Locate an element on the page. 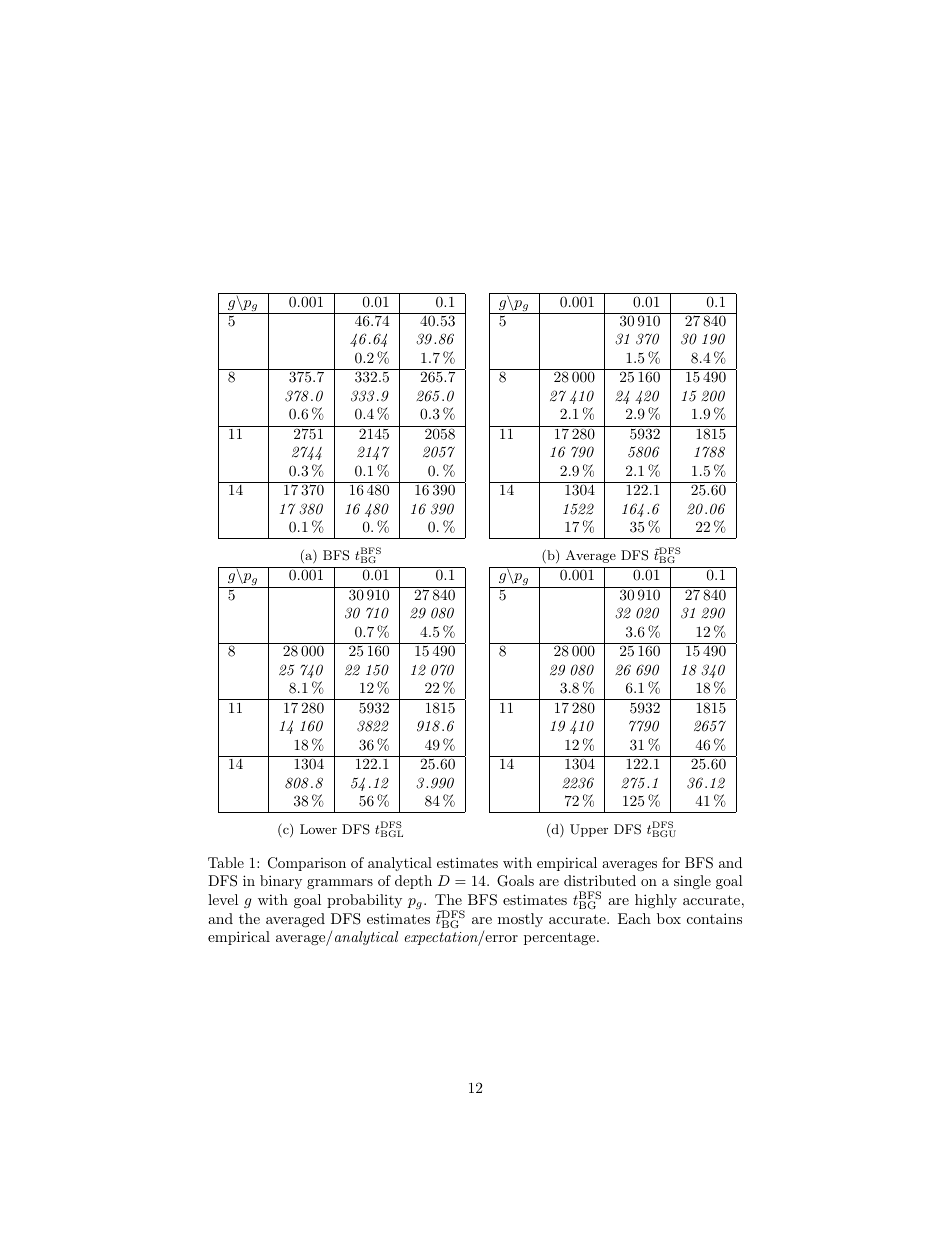  Comparison is located at coordinates (307, 864).
